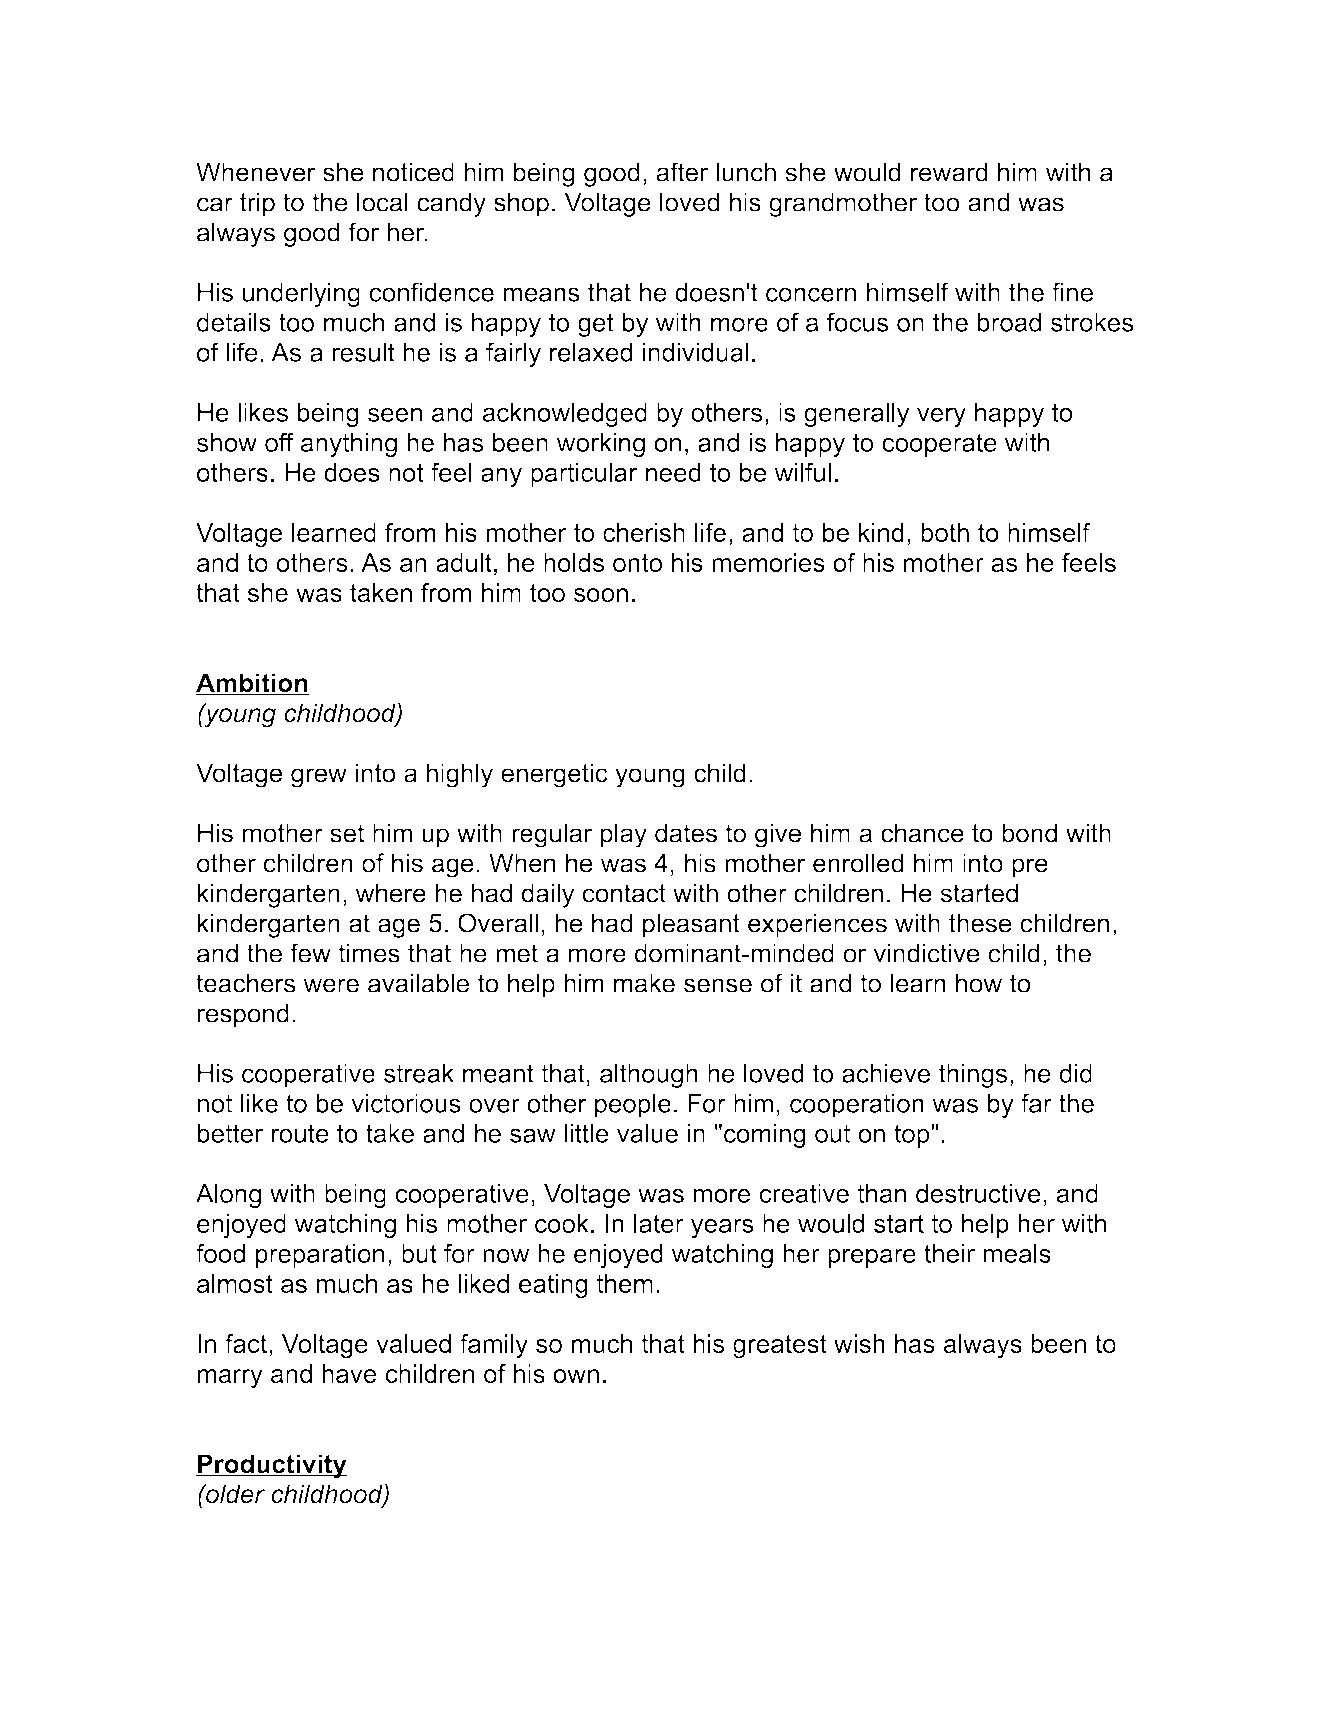 The height and width of the page is (1724, 1332). Describe the element at coordinates (347, 833) in the page. I see `set` at that location.
